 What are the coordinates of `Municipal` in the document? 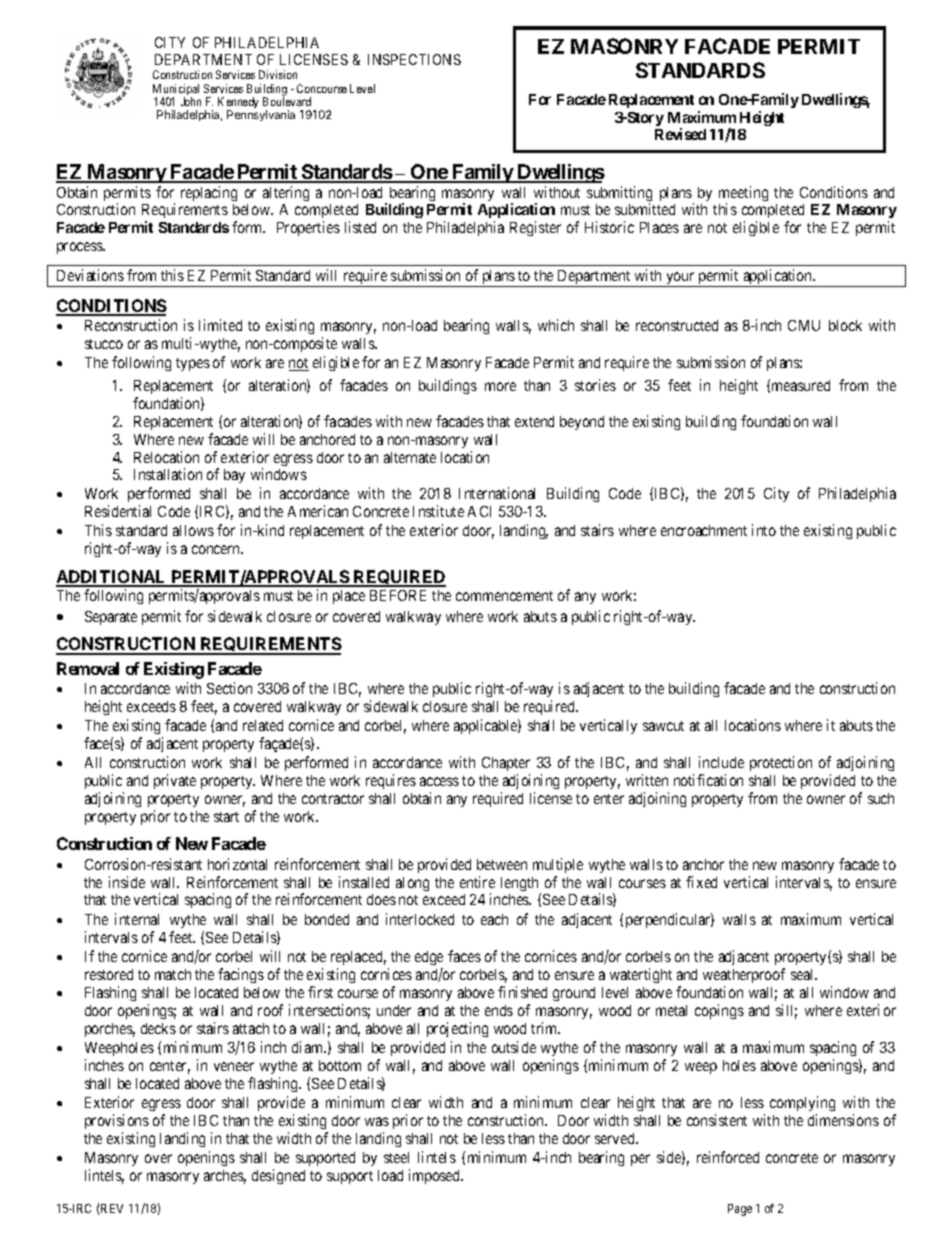 It's located at (176, 91).
